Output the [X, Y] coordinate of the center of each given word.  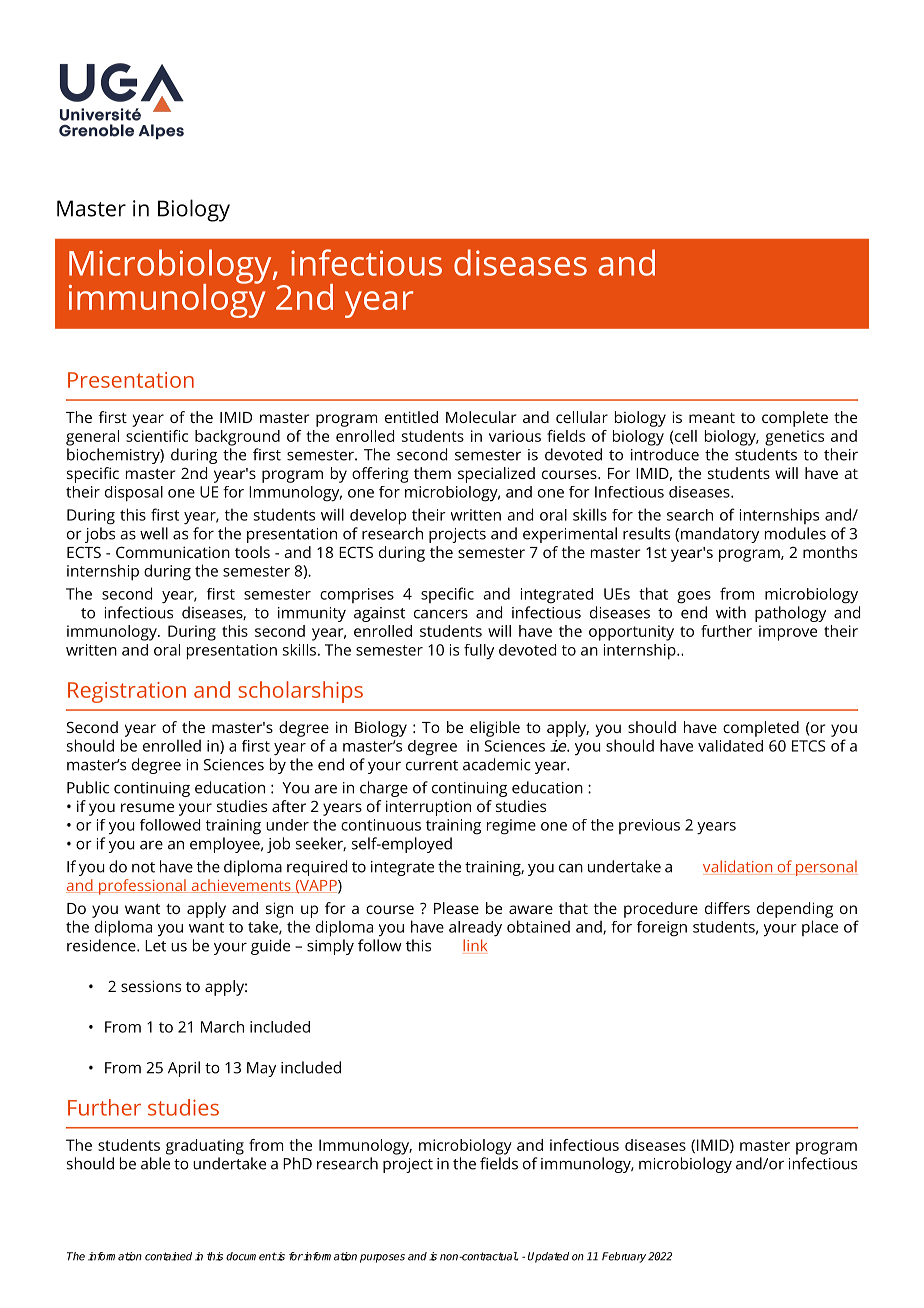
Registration [127, 692]
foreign [662, 929]
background [237, 438]
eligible [495, 729]
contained [168, 1256]
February [624, 1257]
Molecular [481, 417]
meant [712, 418]
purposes [382, 1258]
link [475, 946]
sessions [151, 986]
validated [730, 746]
